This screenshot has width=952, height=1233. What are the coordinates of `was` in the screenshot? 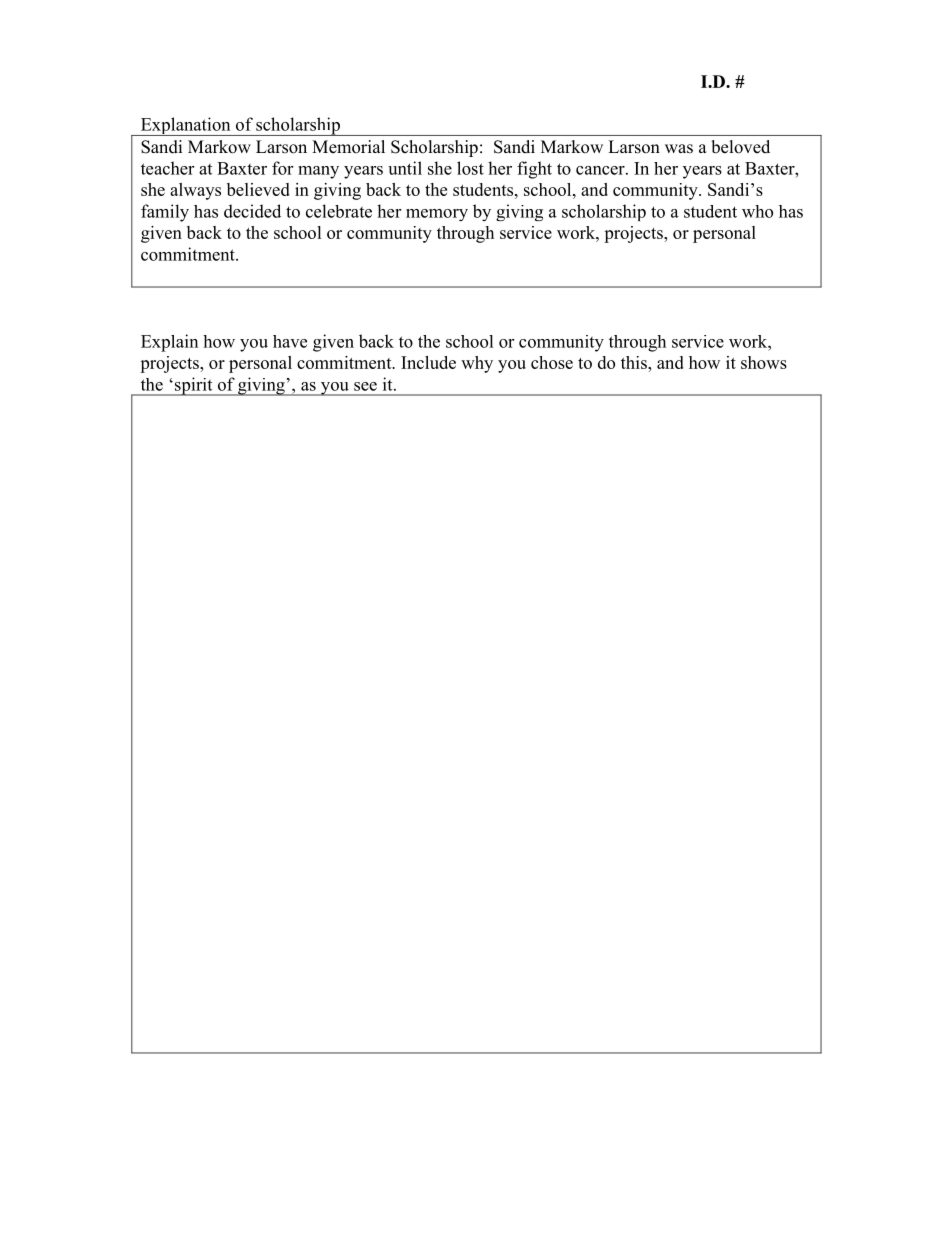 It's located at (679, 149).
